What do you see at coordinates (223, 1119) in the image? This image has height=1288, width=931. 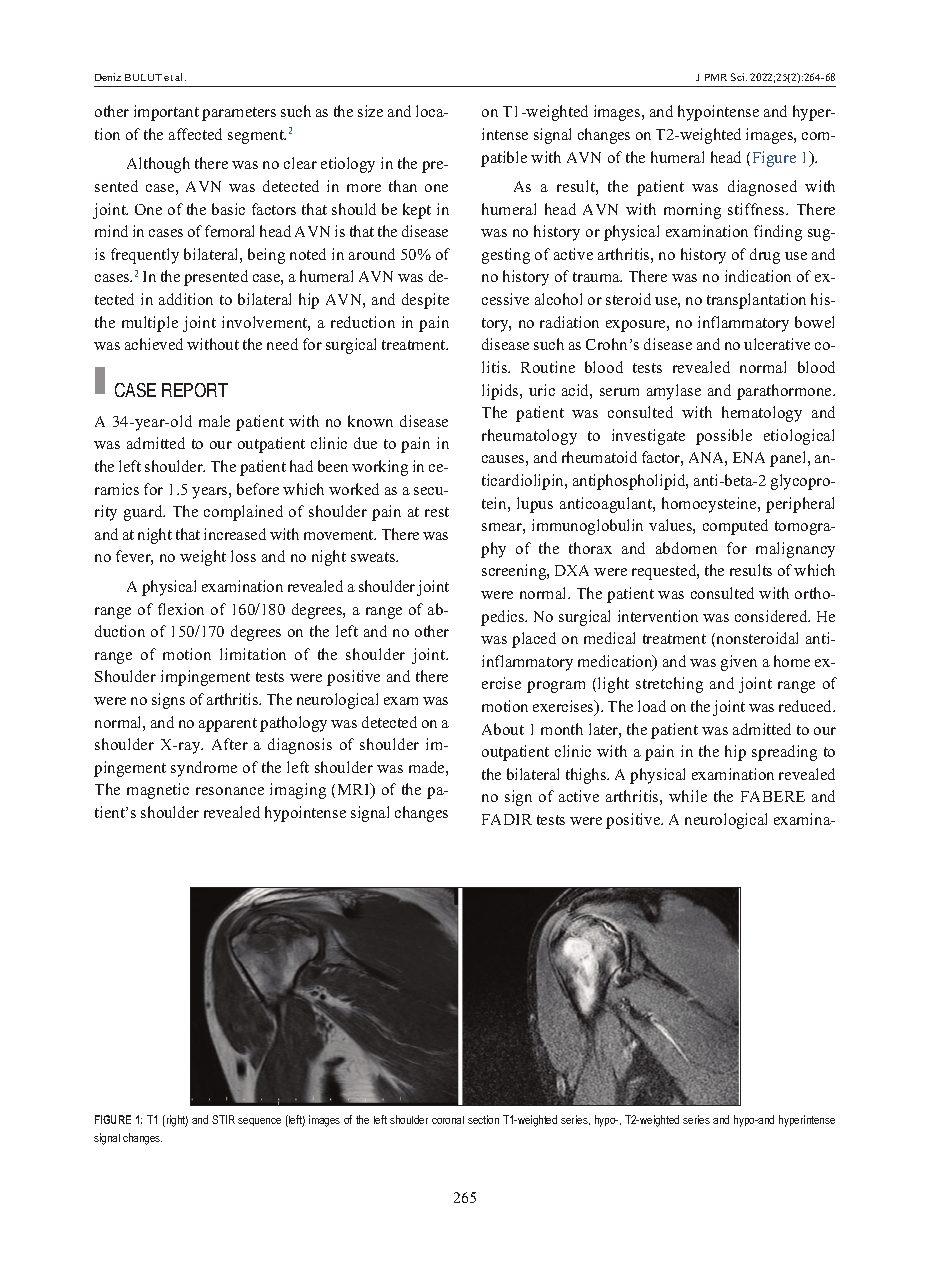 I see `STIR` at bounding box center [223, 1119].
